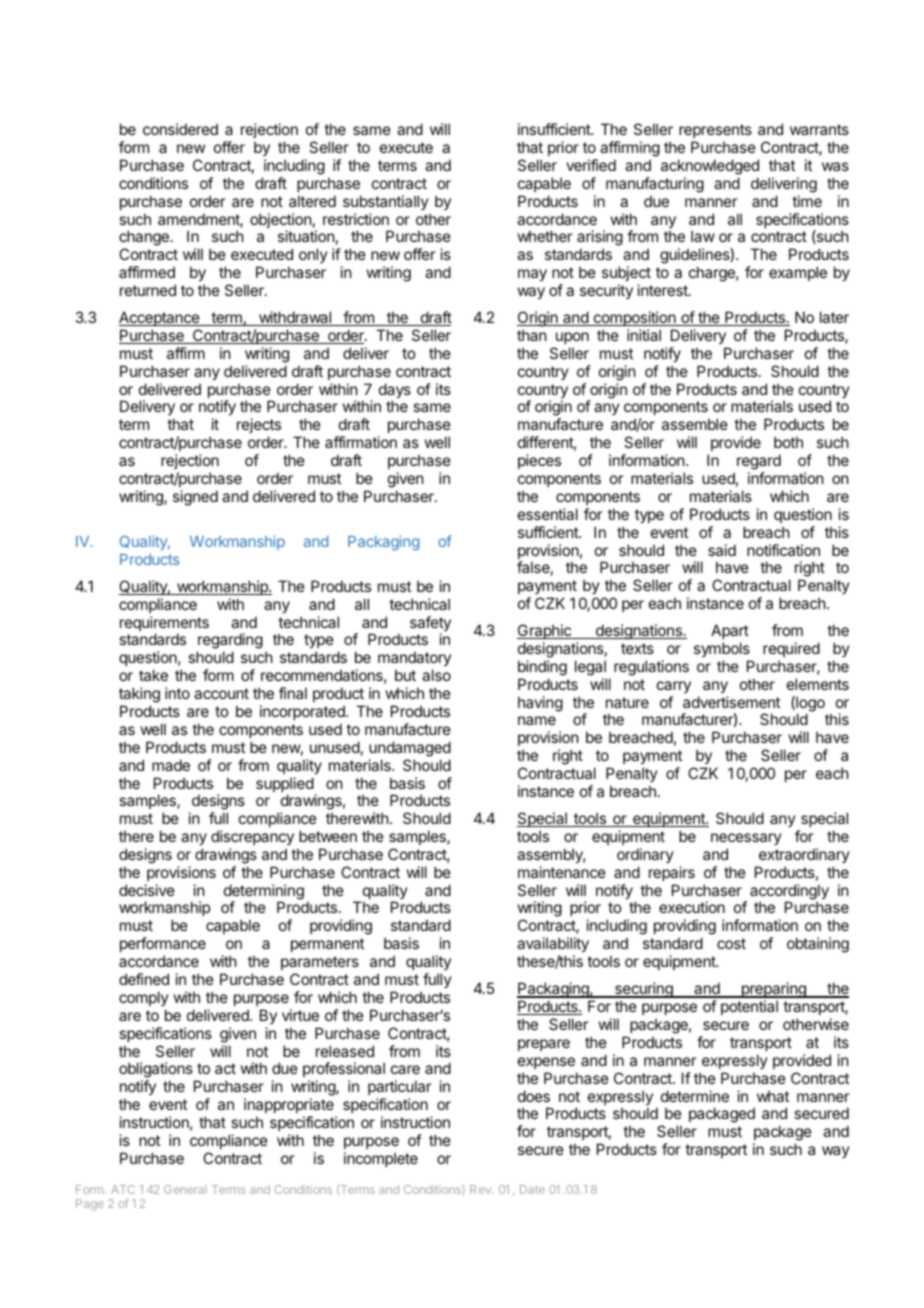  What do you see at coordinates (722, 649) in the screenshot?
I see `symbols` at bounding box center [722, 649].
